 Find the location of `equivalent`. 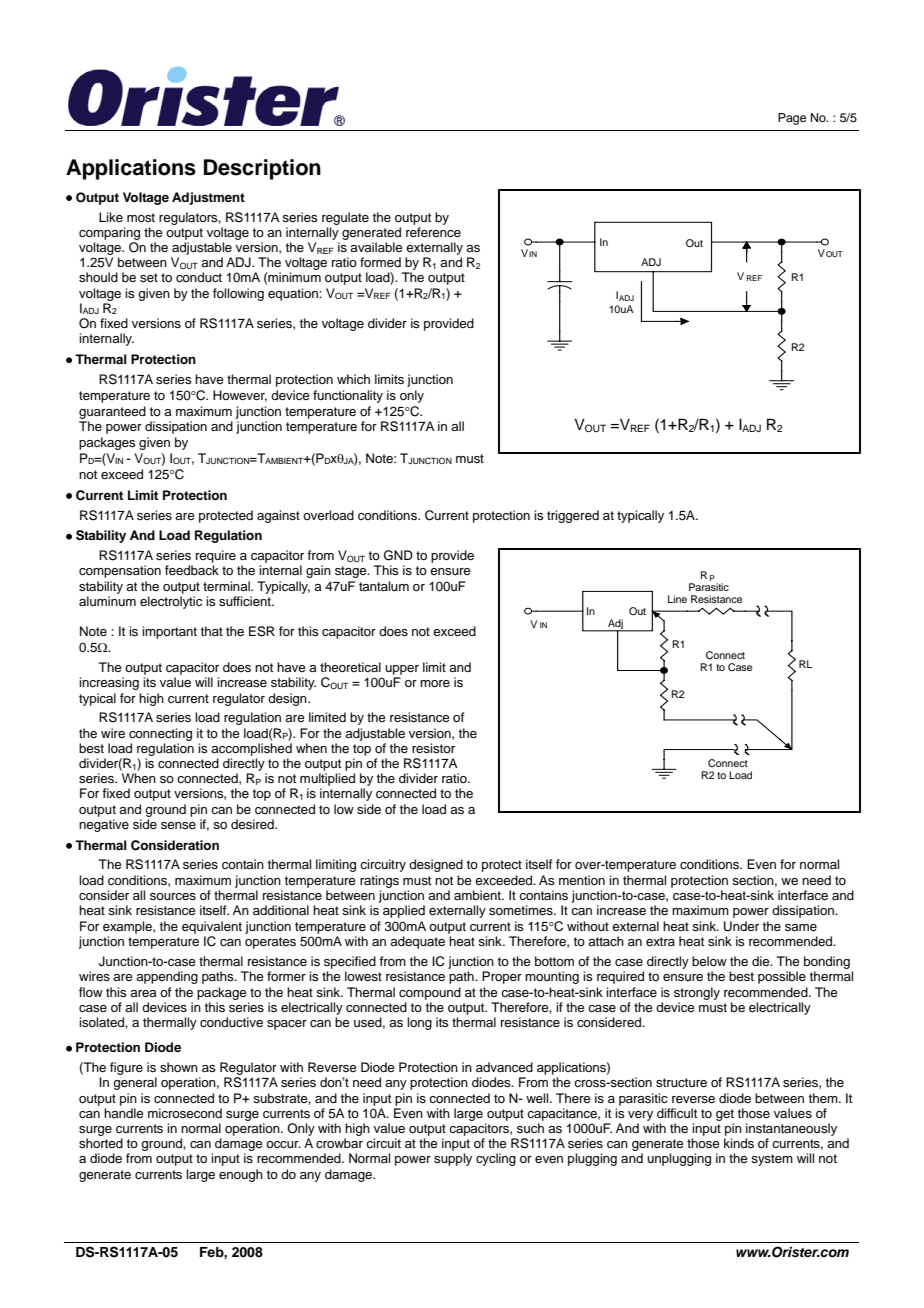

equivalent is located at coordinates (212, 927).
